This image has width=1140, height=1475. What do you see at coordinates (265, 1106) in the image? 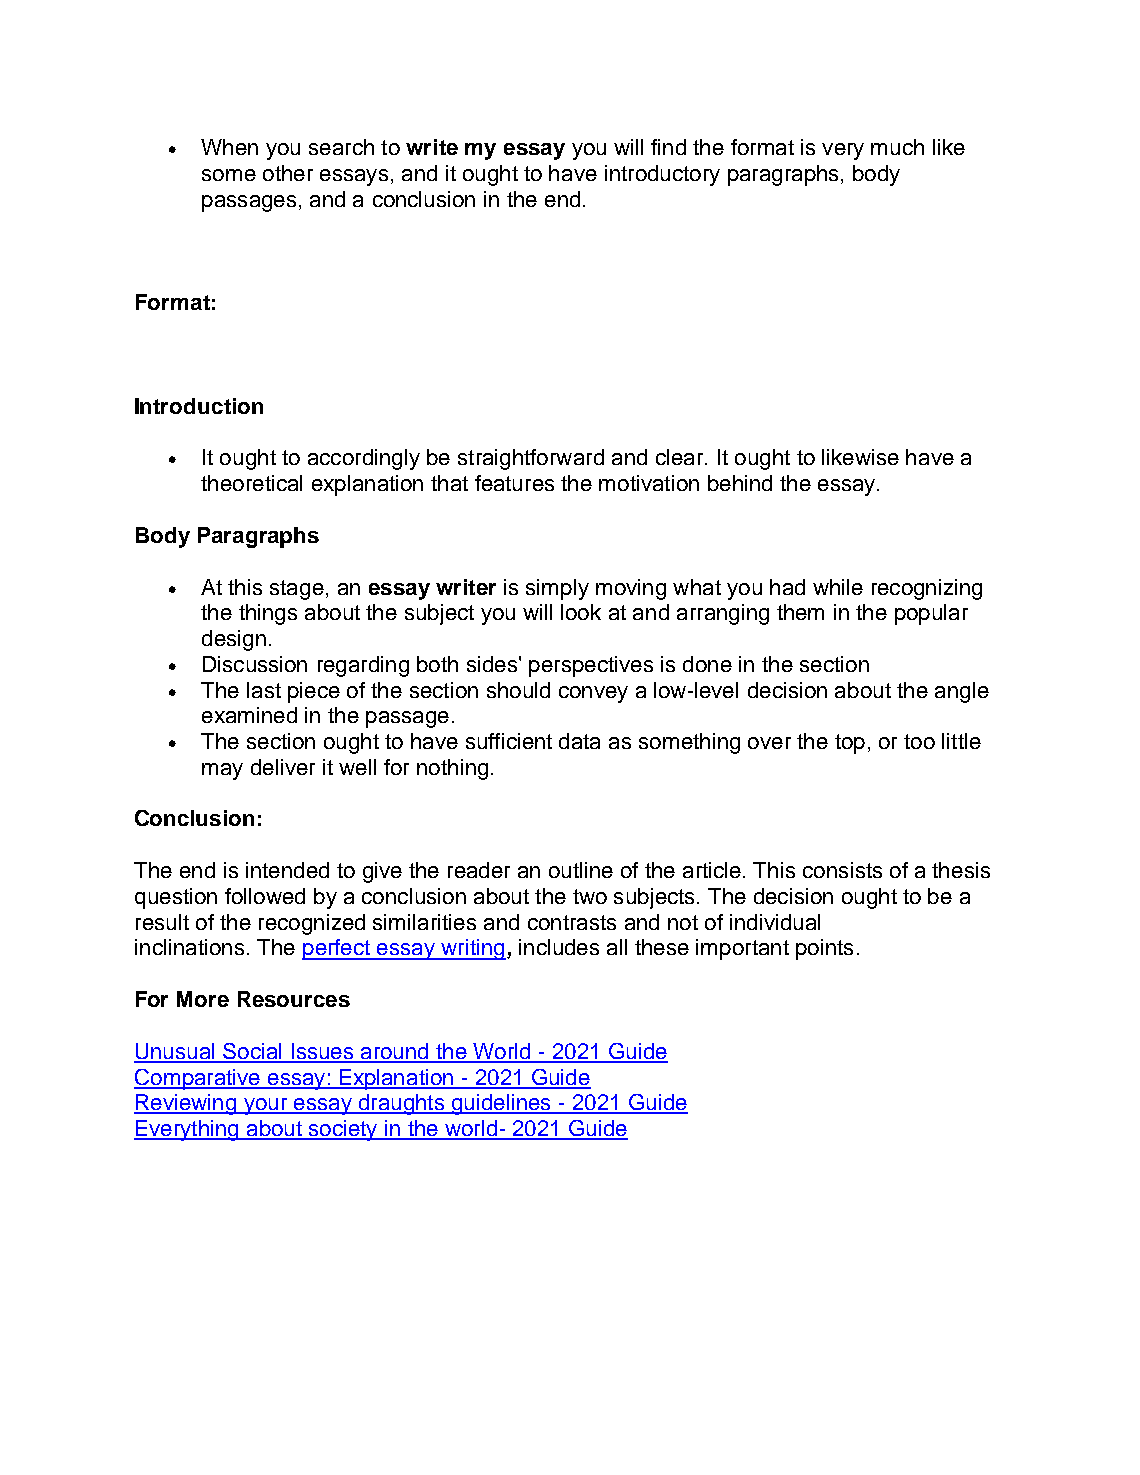
I see `your` at bounding box center [265, 1106].
